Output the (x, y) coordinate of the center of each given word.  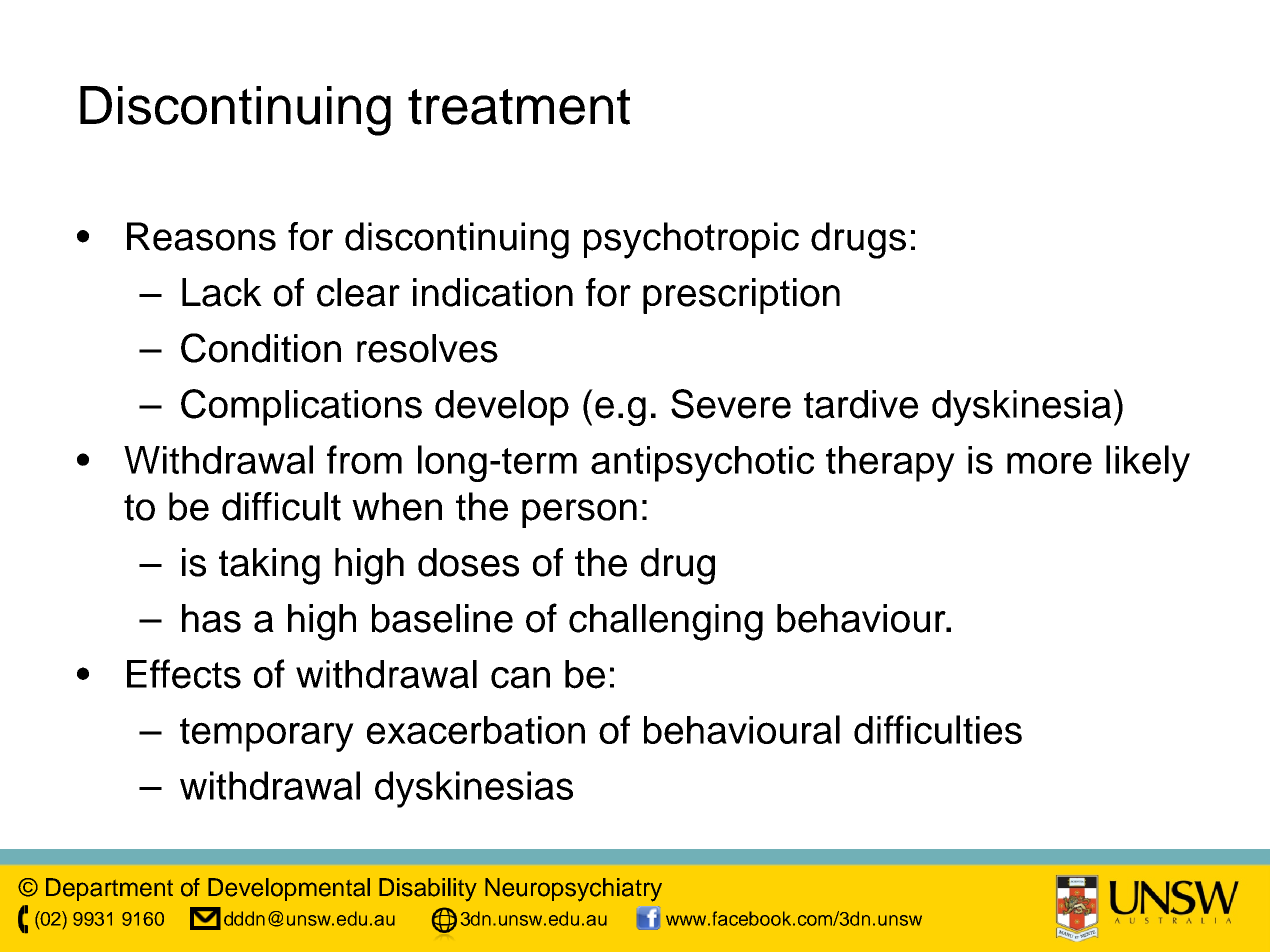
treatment (519, 107)
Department (109, 889)
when (397, 506)
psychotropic (691, 240)
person (579, 513)
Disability (428, 889)
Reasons (201, 236)
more (1049, 463)
